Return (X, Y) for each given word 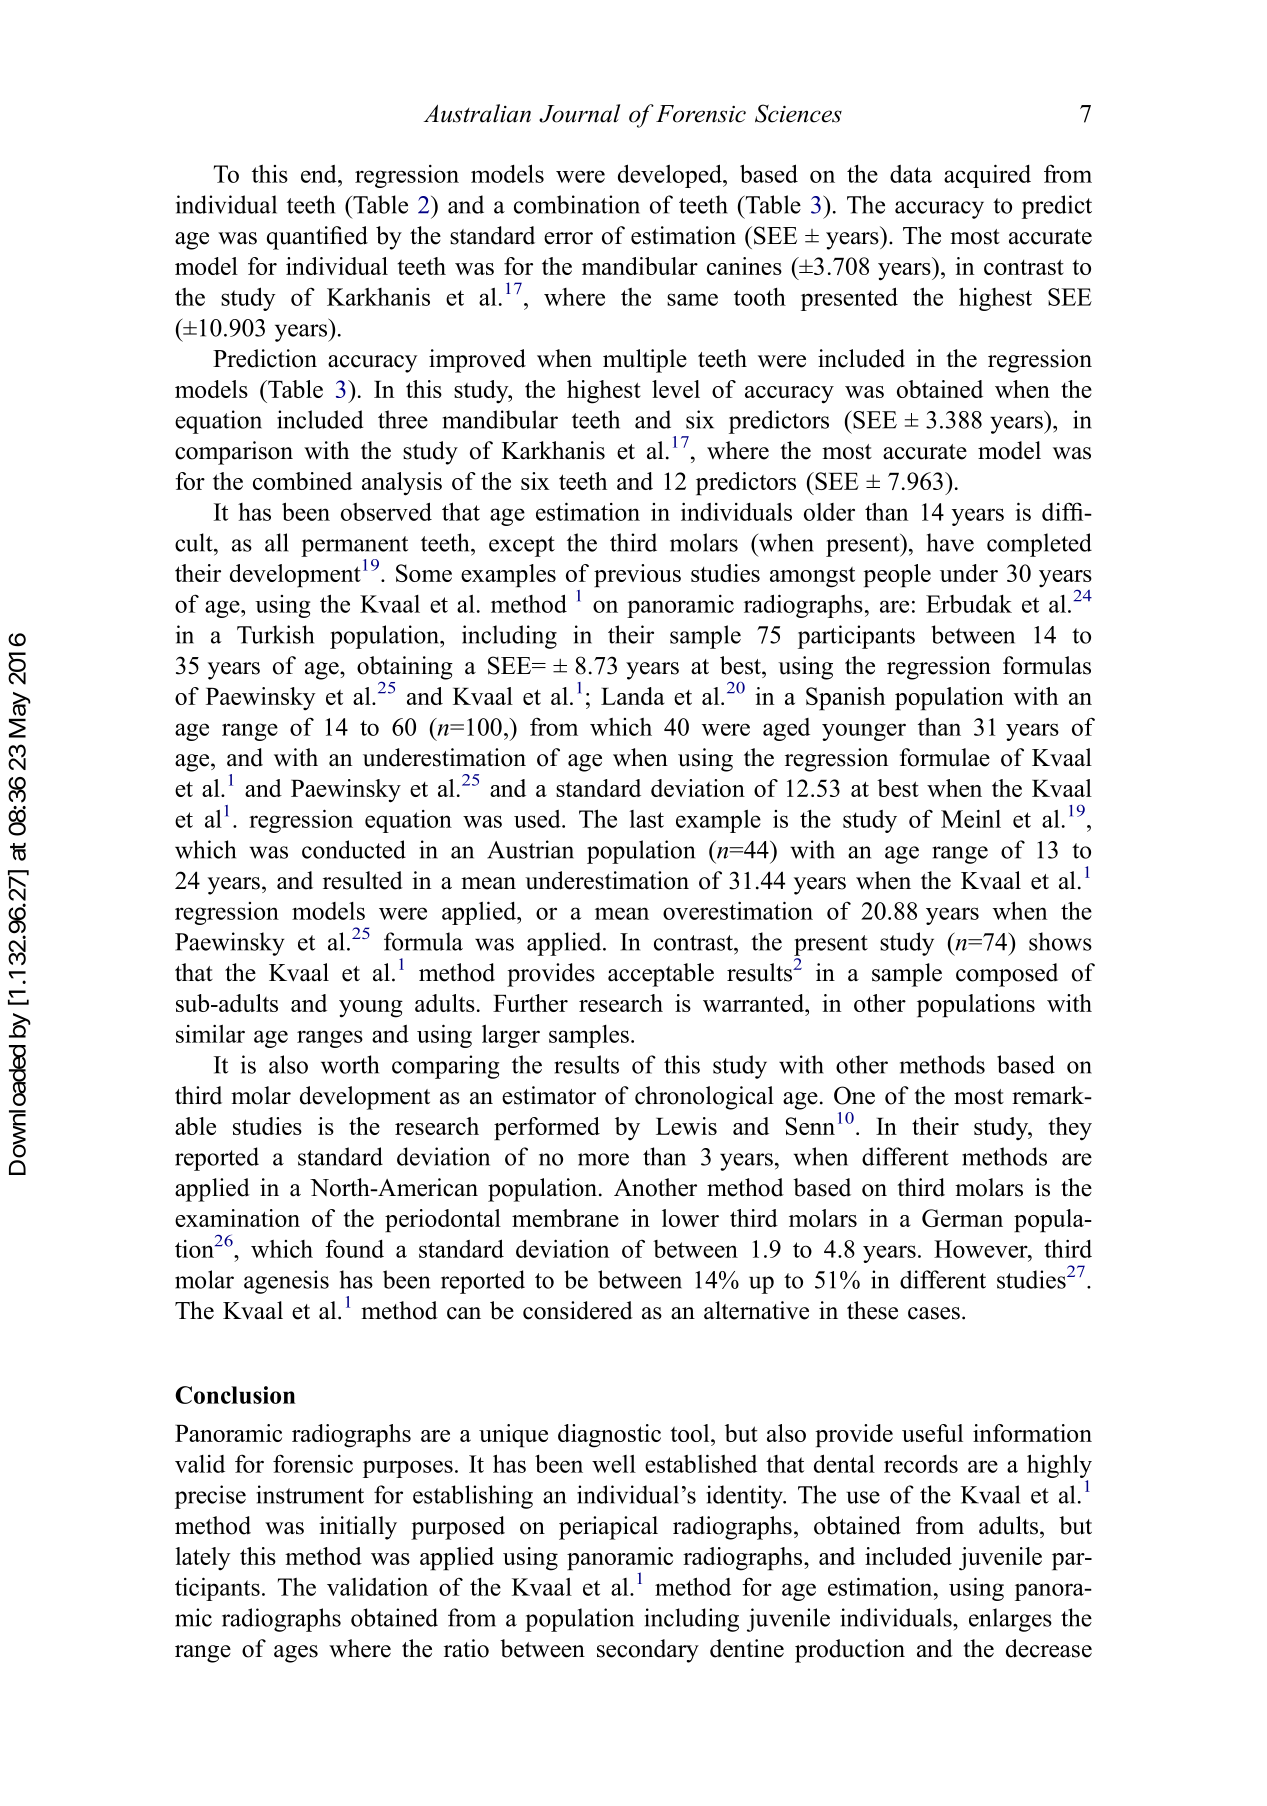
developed (671, 176)
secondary (648, 1651)
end (320, 174)
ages (296, 1654)
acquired (987, 176)
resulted (363, 880)
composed (1007, 975)
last (646, 819)
